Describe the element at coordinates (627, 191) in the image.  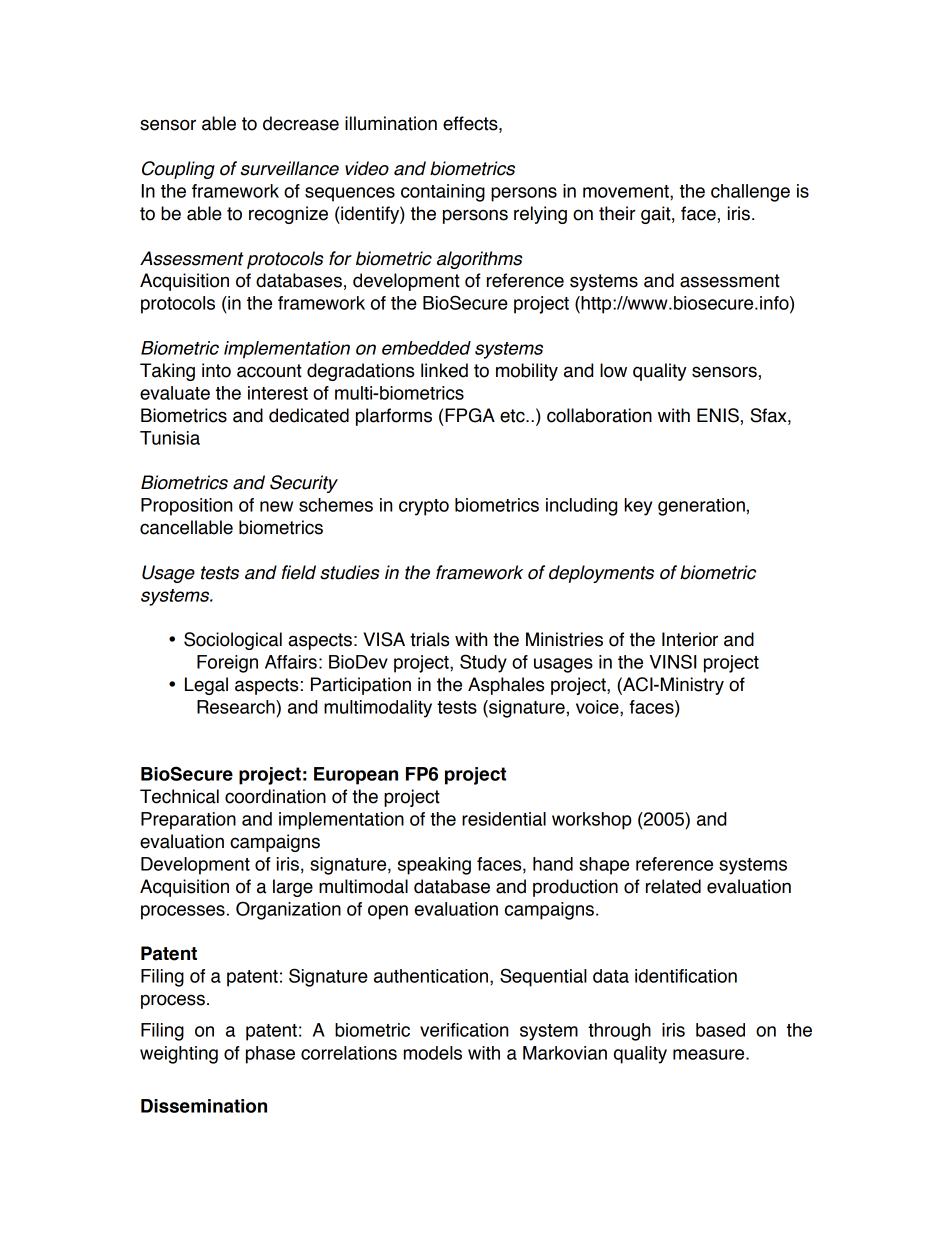
I see `movement` at that location.
